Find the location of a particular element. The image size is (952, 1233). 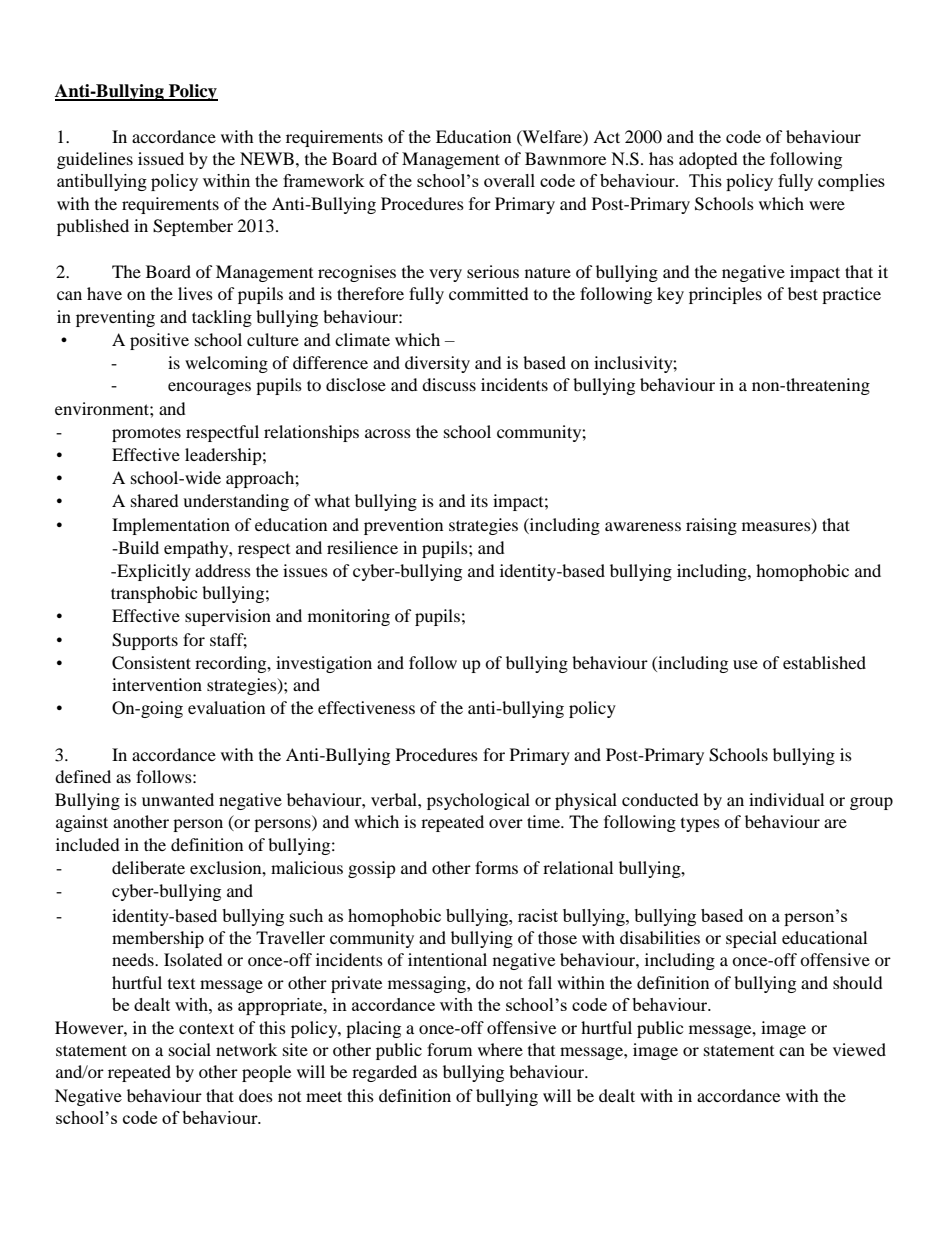

deliberate is located at coordinates (148, 867).
